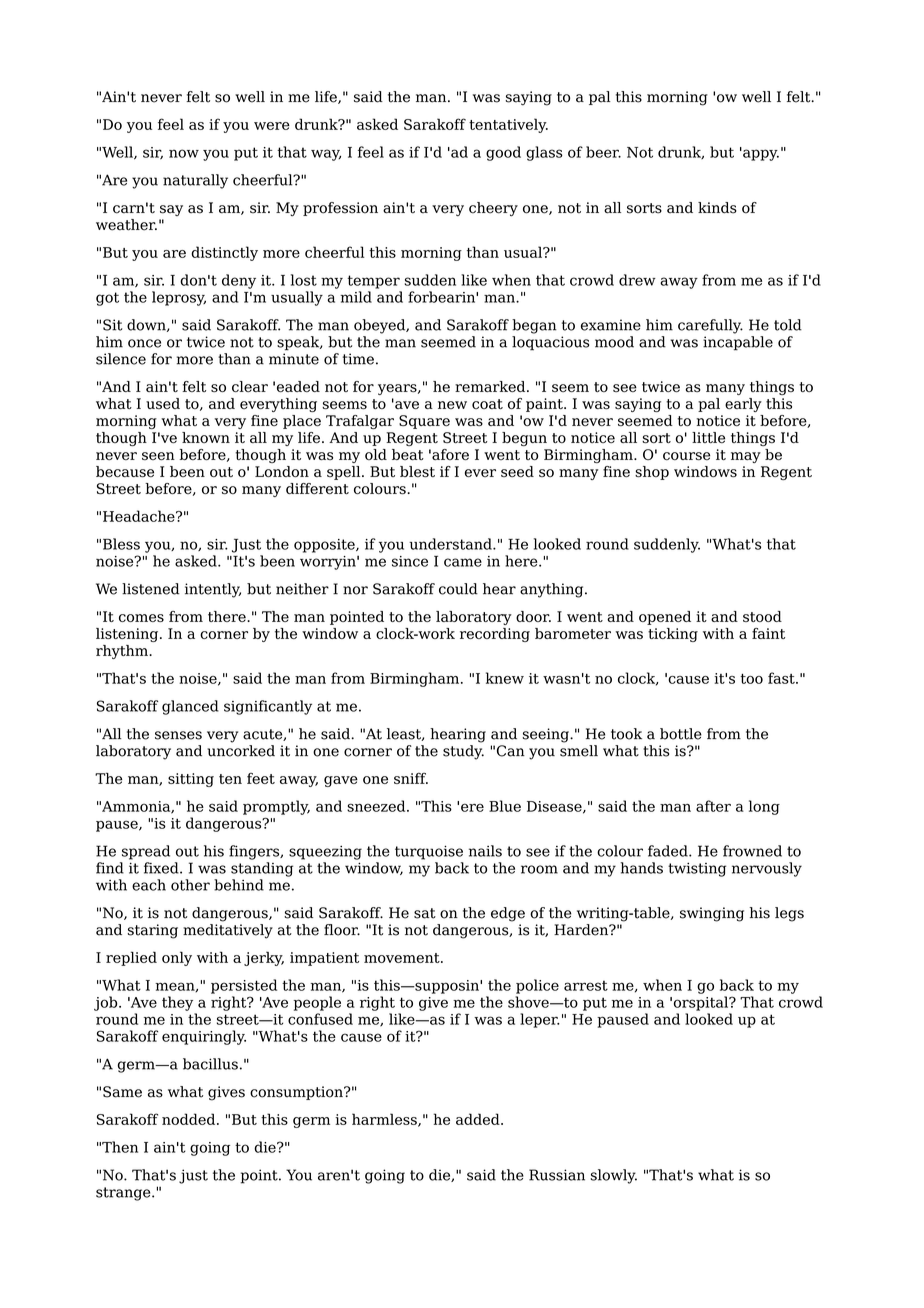 This page has height=1308, width=924. I want to click on added, so click(479, 1119).
